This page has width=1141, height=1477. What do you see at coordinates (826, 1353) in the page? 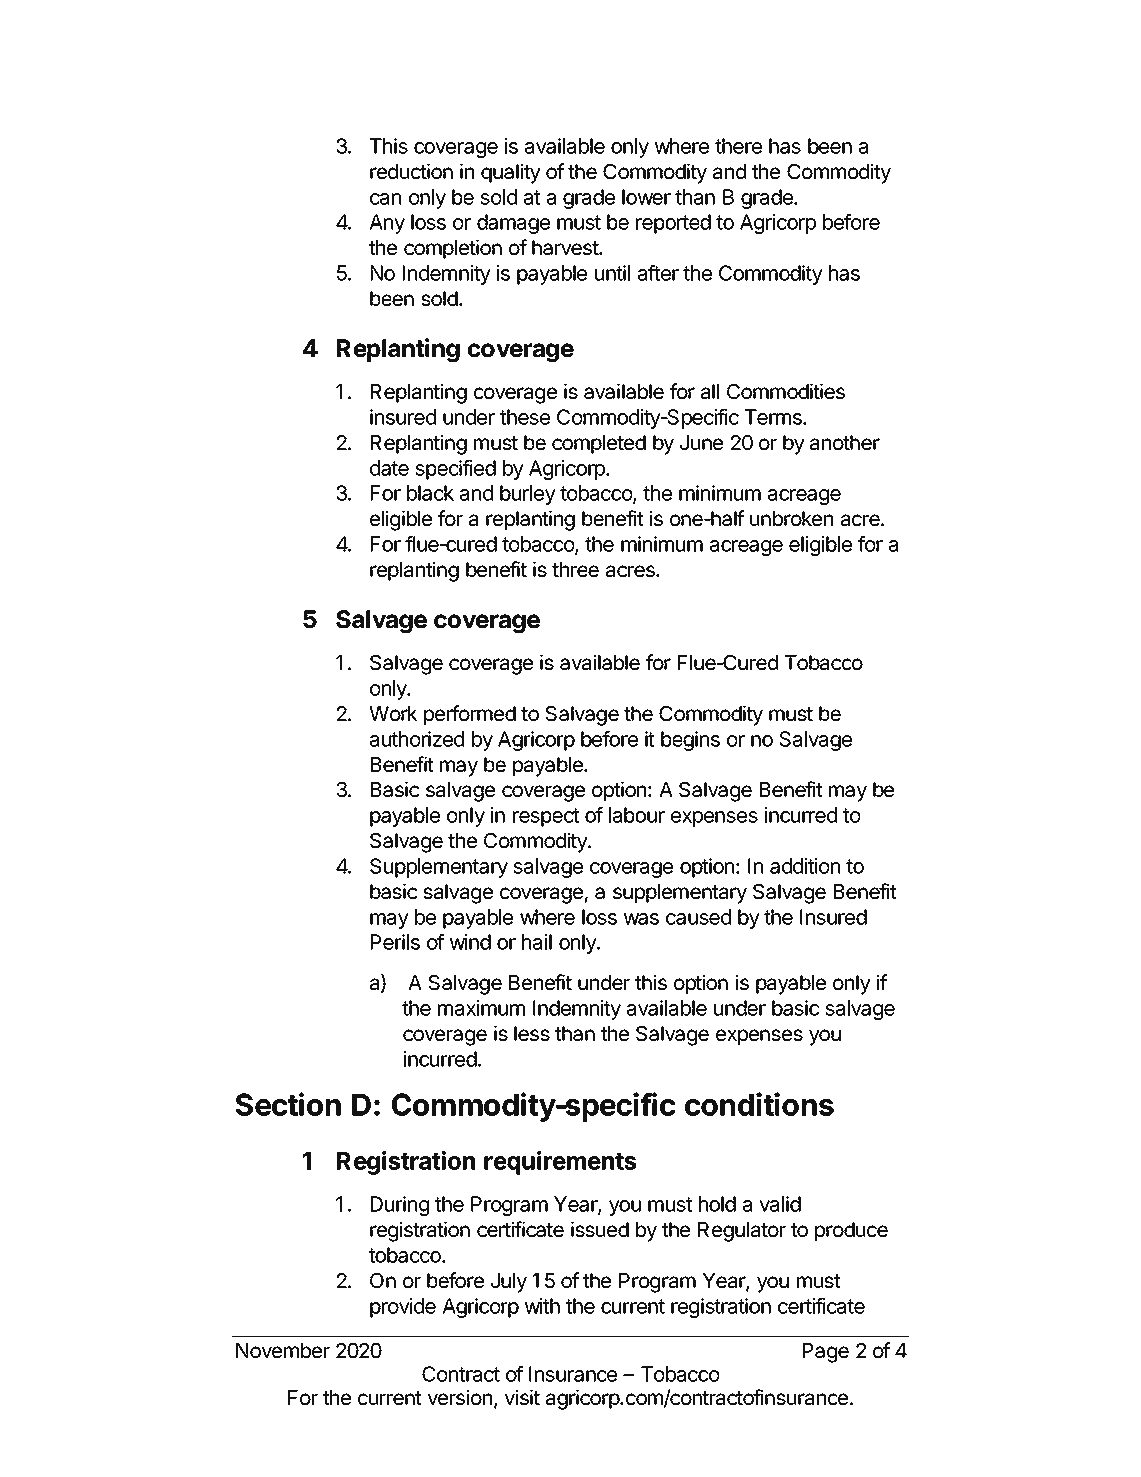
I see `Page` at bounding box center [826, 1353].
